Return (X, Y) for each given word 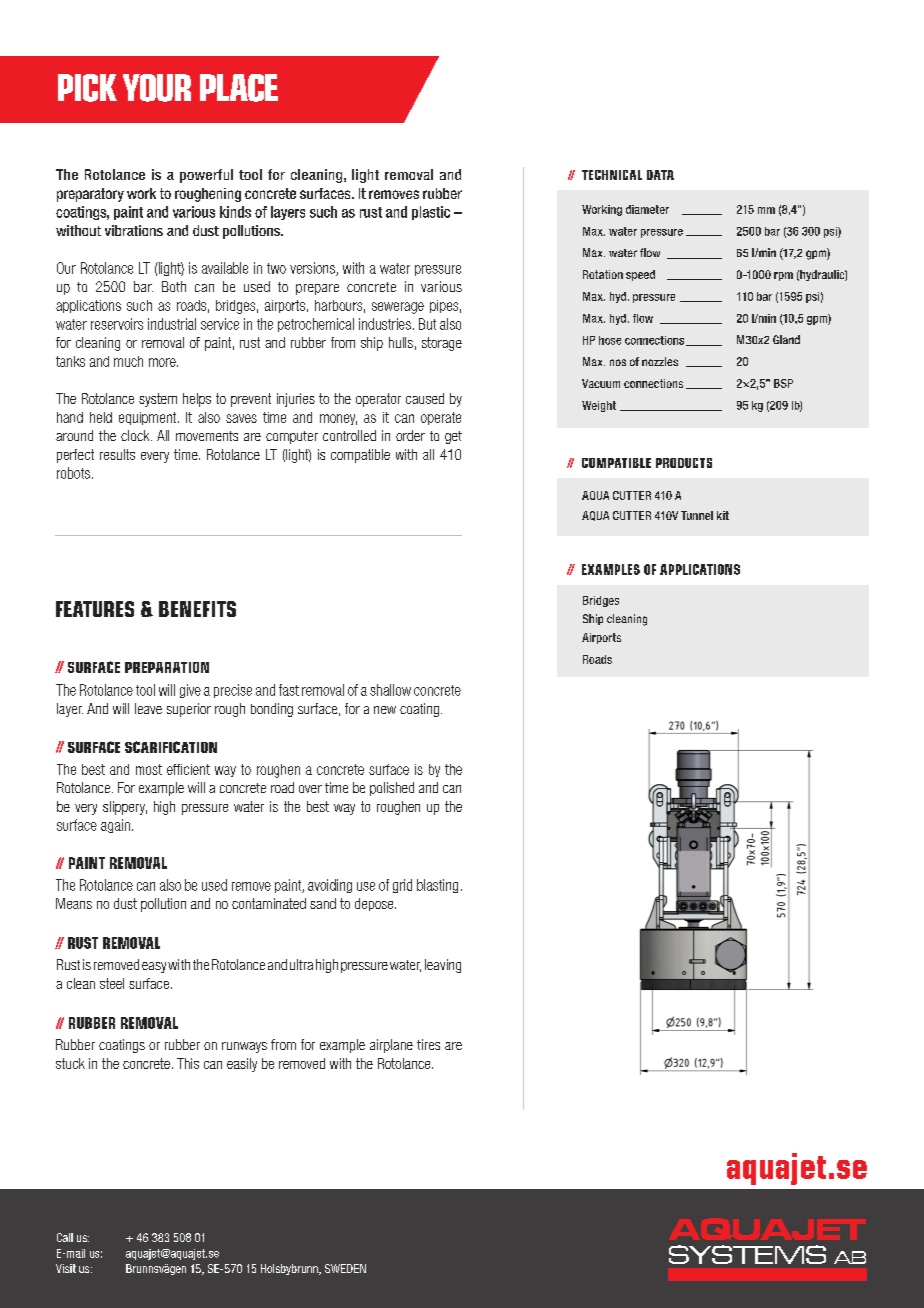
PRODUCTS (684, 463)
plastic (431, 213)
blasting (437, 886)
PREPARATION (167, 667)
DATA (660, 175)
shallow (390, 690)
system (158, 400)
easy (154, 967)
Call (65, 1237)
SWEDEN (345, 1268)
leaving (443, 966)
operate (441, 418)
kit (723, 515)
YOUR (157, 88)
